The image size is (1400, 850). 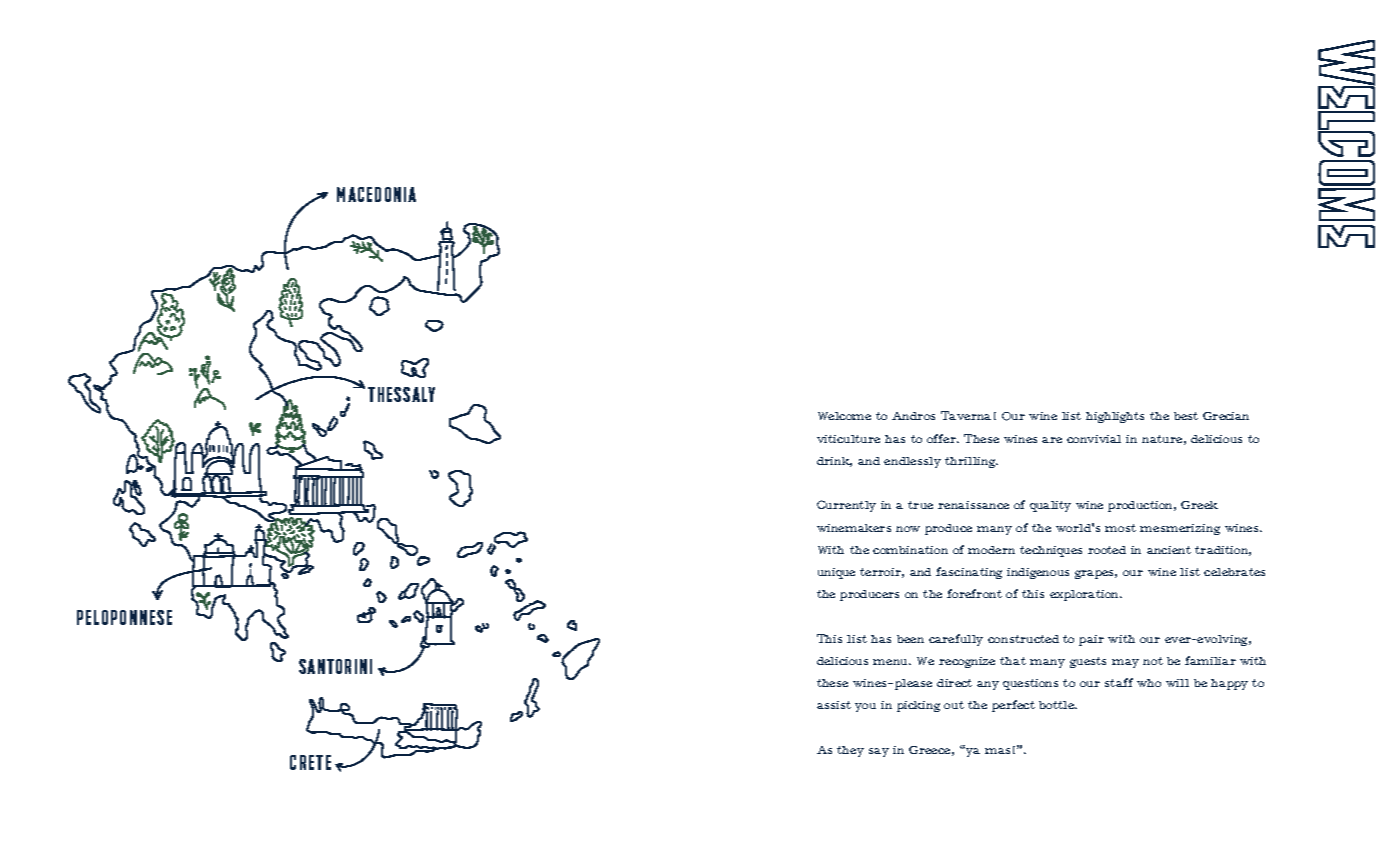 I want to click on SANTORINI, so click(x=335, y=666).
